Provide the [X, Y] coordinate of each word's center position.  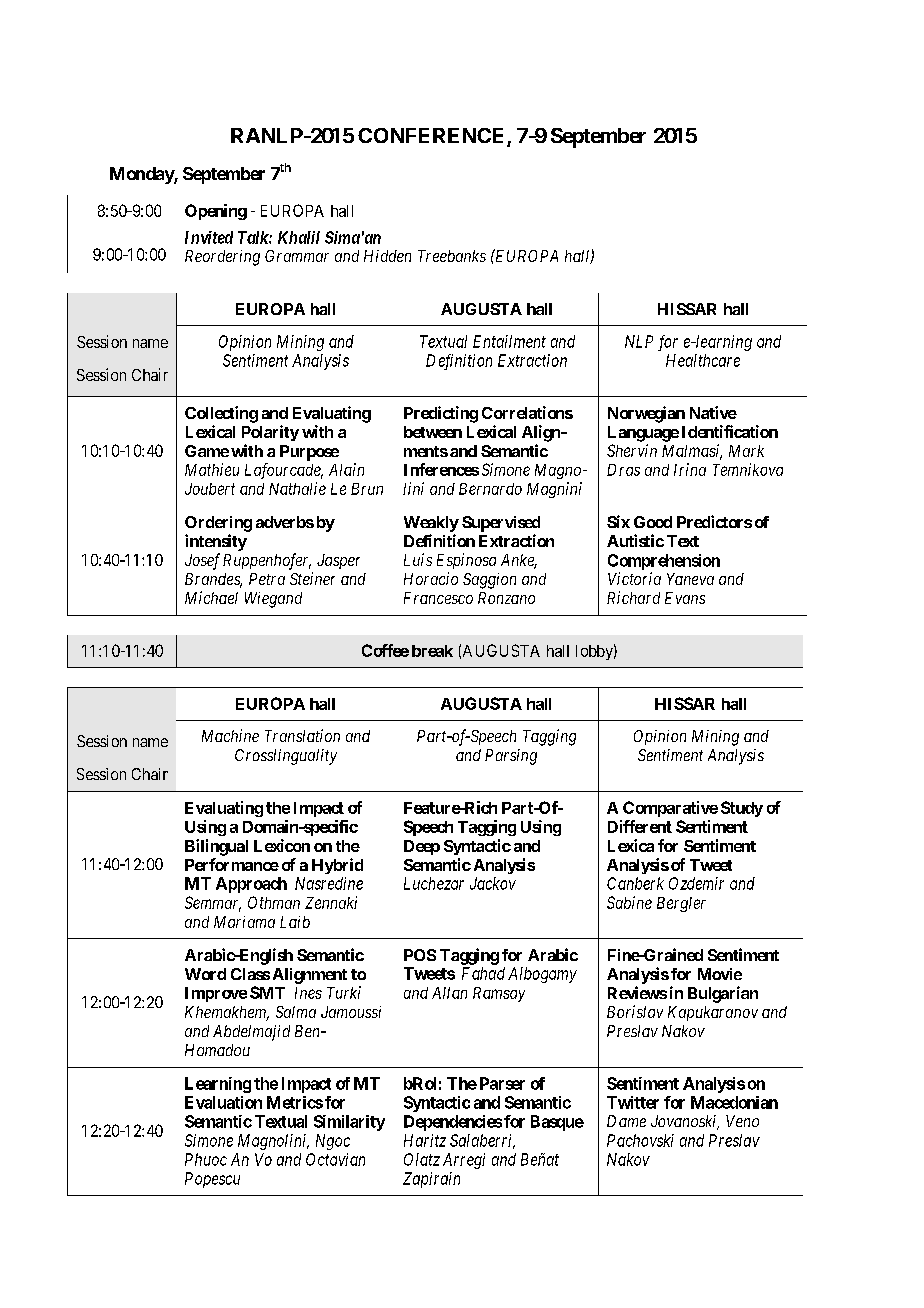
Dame [626, 1121]
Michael [211, 597]
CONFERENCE [433, 137]
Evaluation [223, 1102]
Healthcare [703, 360]
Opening [216, 212]
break [432, 651]
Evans [685, 598]
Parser [502, 1083]
